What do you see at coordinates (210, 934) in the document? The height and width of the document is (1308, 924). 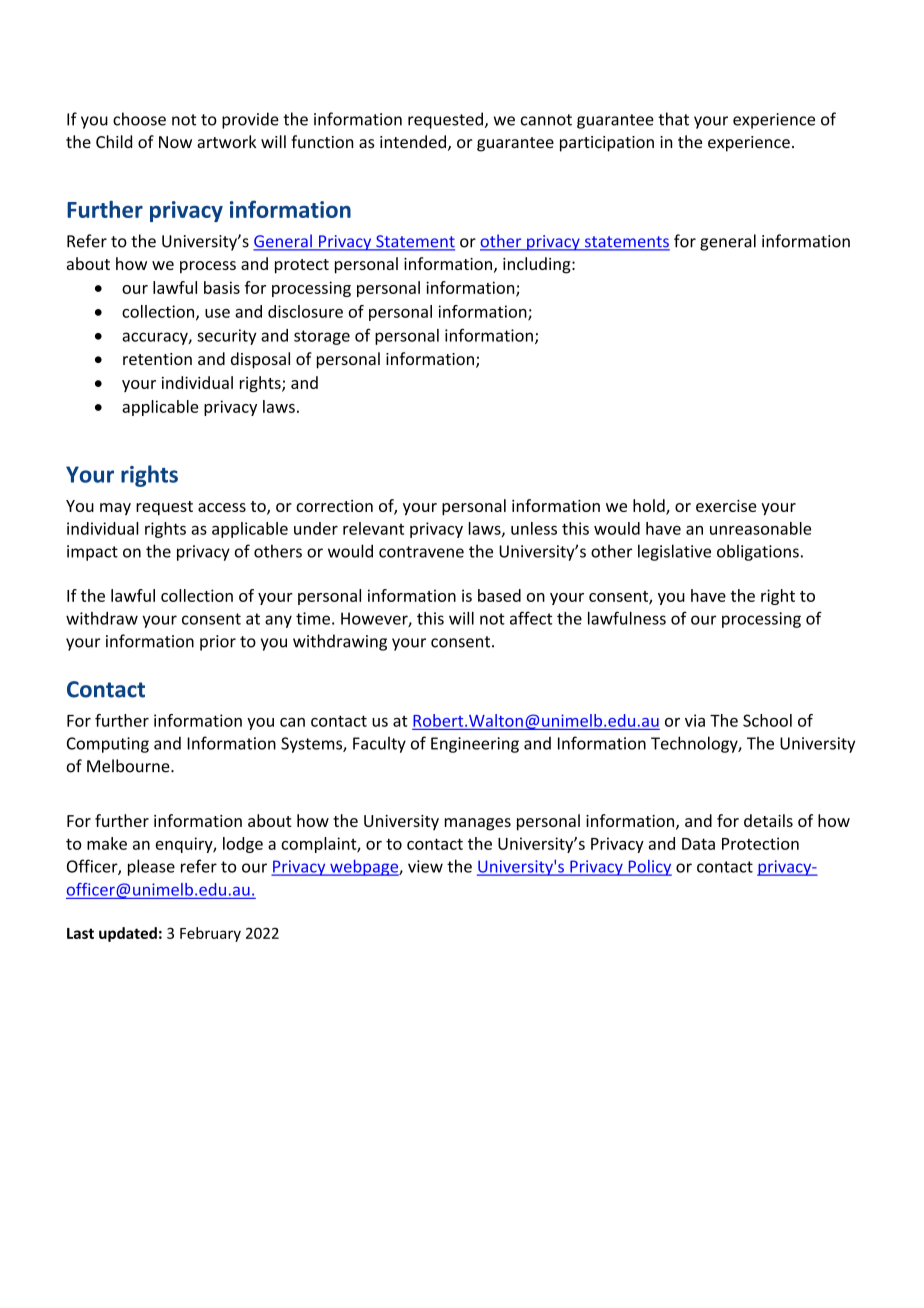 I see `February` at bounding box center [210, 934].
